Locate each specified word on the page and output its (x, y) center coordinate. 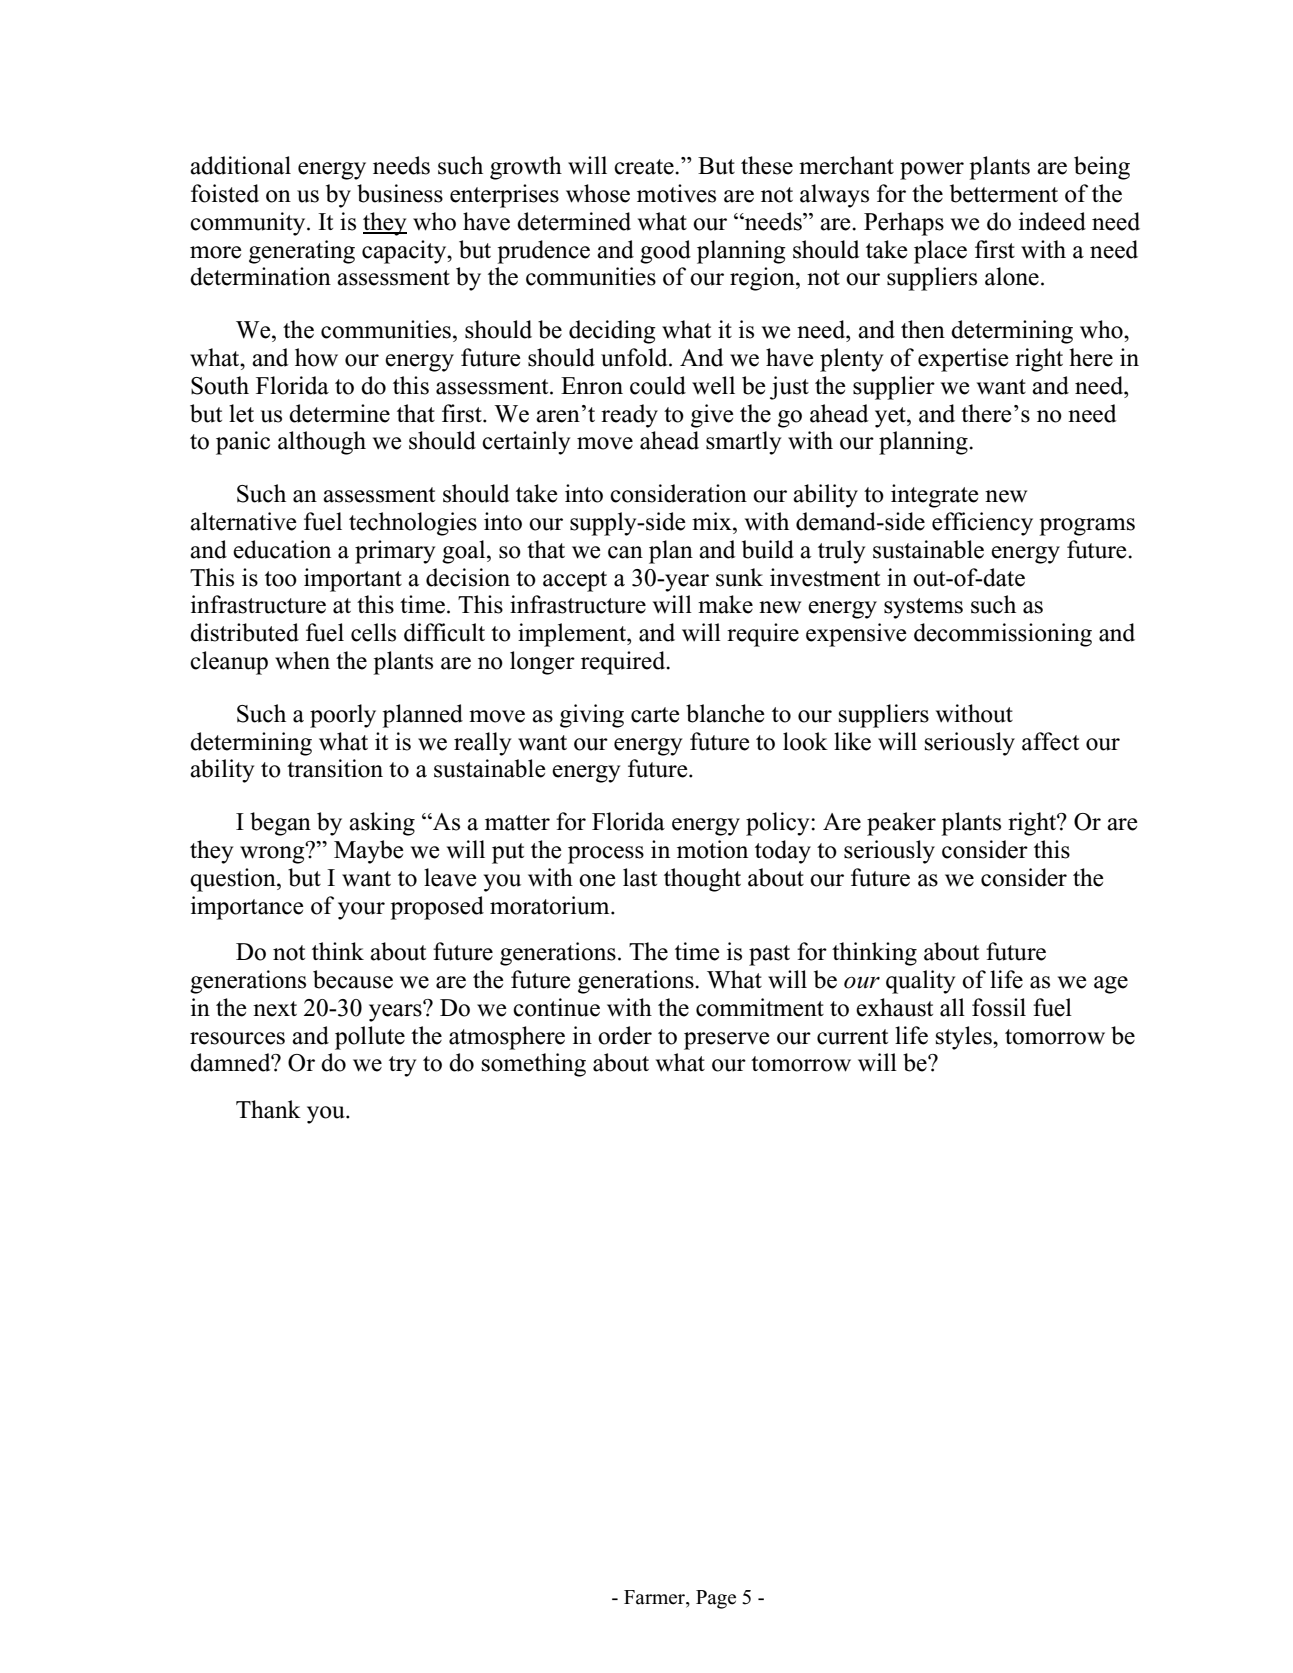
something (534, 1065)
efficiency (982, 524)
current (852, 1037)
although (322, 443)
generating (302, 252)
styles (965, 1038)
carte (655, 715)
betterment (1004, 193)
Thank (268, 1109)
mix (713, 521)
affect (1050, 741)
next (275, 1009)
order (625, 1035)
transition (335, 768)
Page (716, 1599)
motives (676, 193)
